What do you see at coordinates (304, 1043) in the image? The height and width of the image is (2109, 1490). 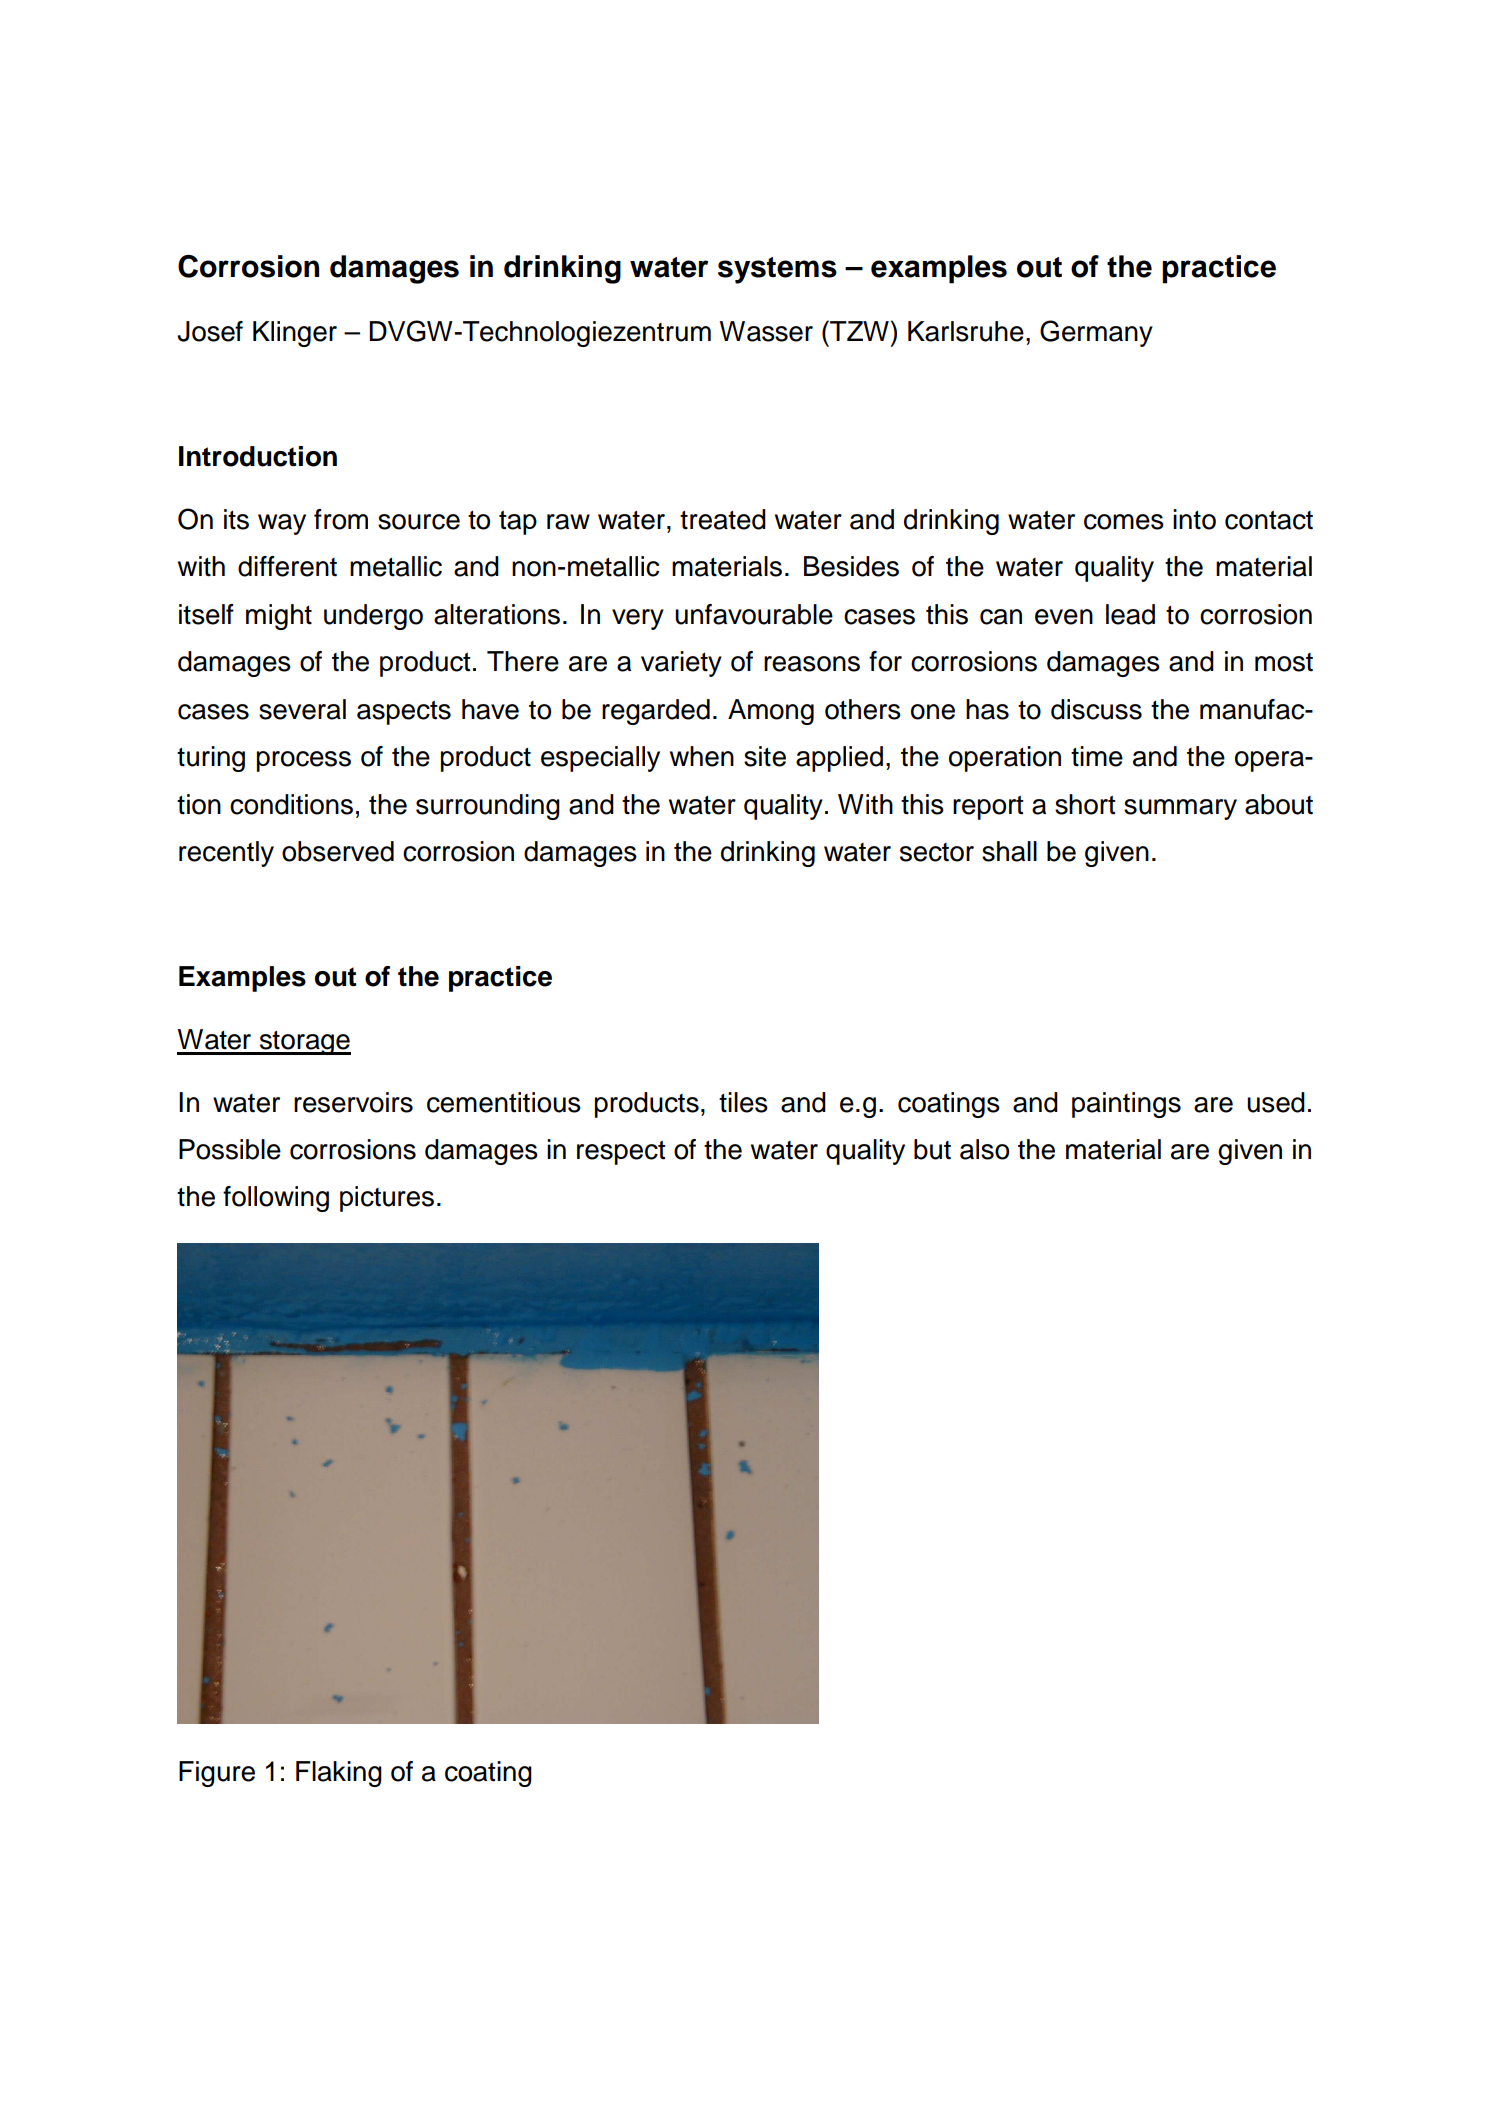 I see `storage` at bounding box center [304, 1043].
